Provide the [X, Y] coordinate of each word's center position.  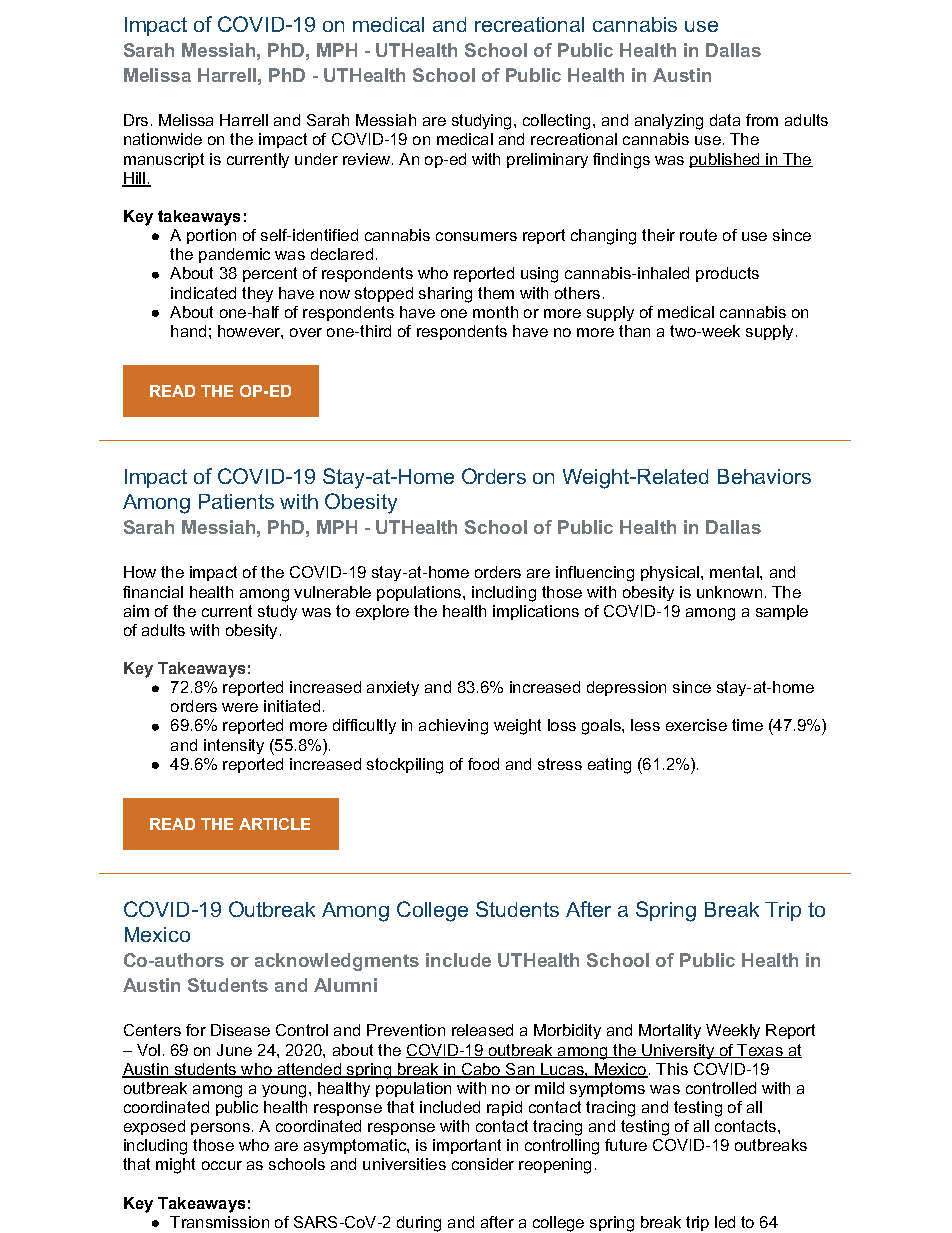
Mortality [670, 1031]
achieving [453, 727]
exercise [696, 725]
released [482, 1030]
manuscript [164, 160]
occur [222, 1165]
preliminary [547, 160]
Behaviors [764, 476]
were [240, 707]
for [196, 1030]
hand [188, 331]
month [495, 312]
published [725, 160]
